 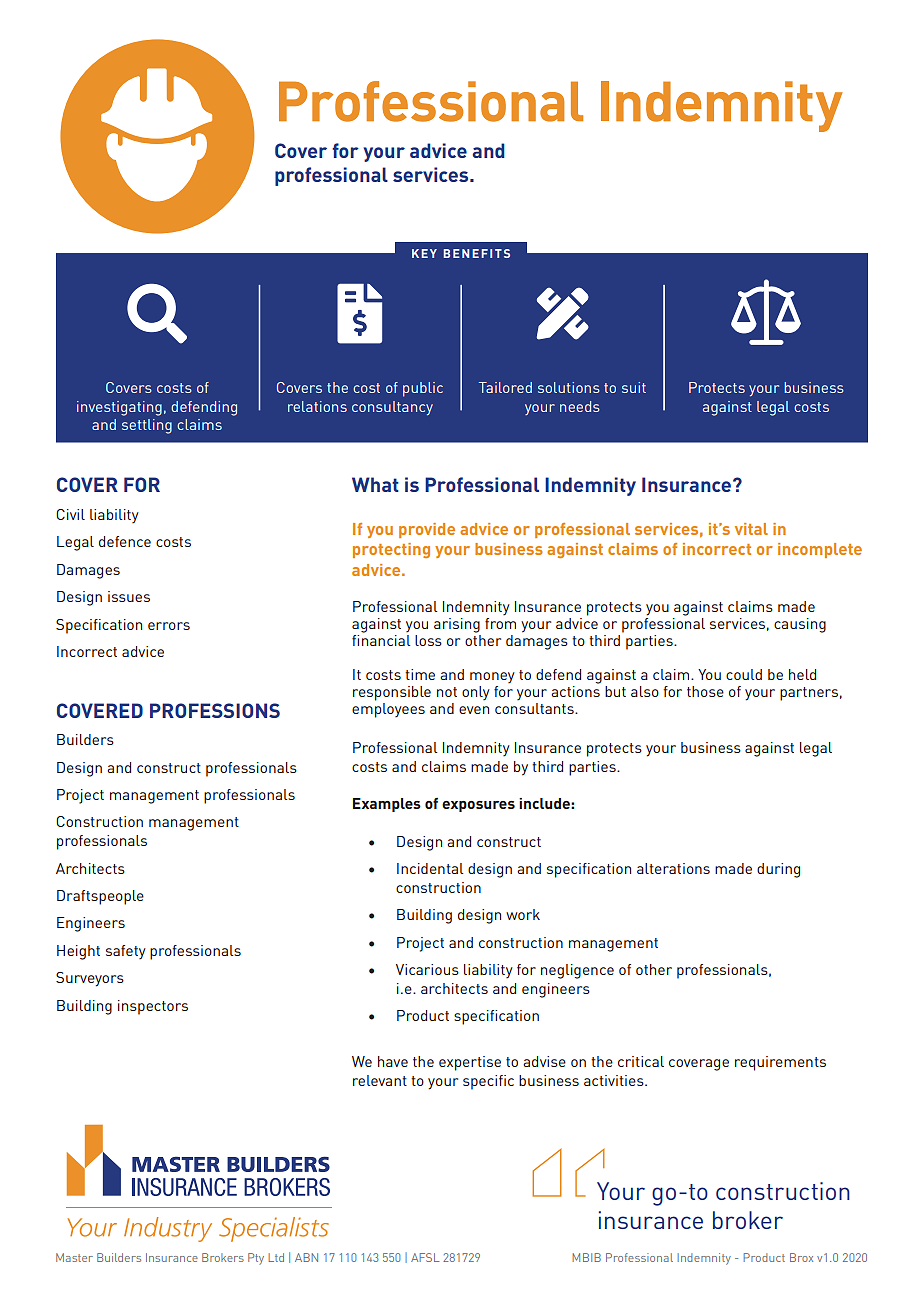 What do you see at coordinates (119, 408) in the screenshot?
I see `investigating` at bounding box center [119, 408].
